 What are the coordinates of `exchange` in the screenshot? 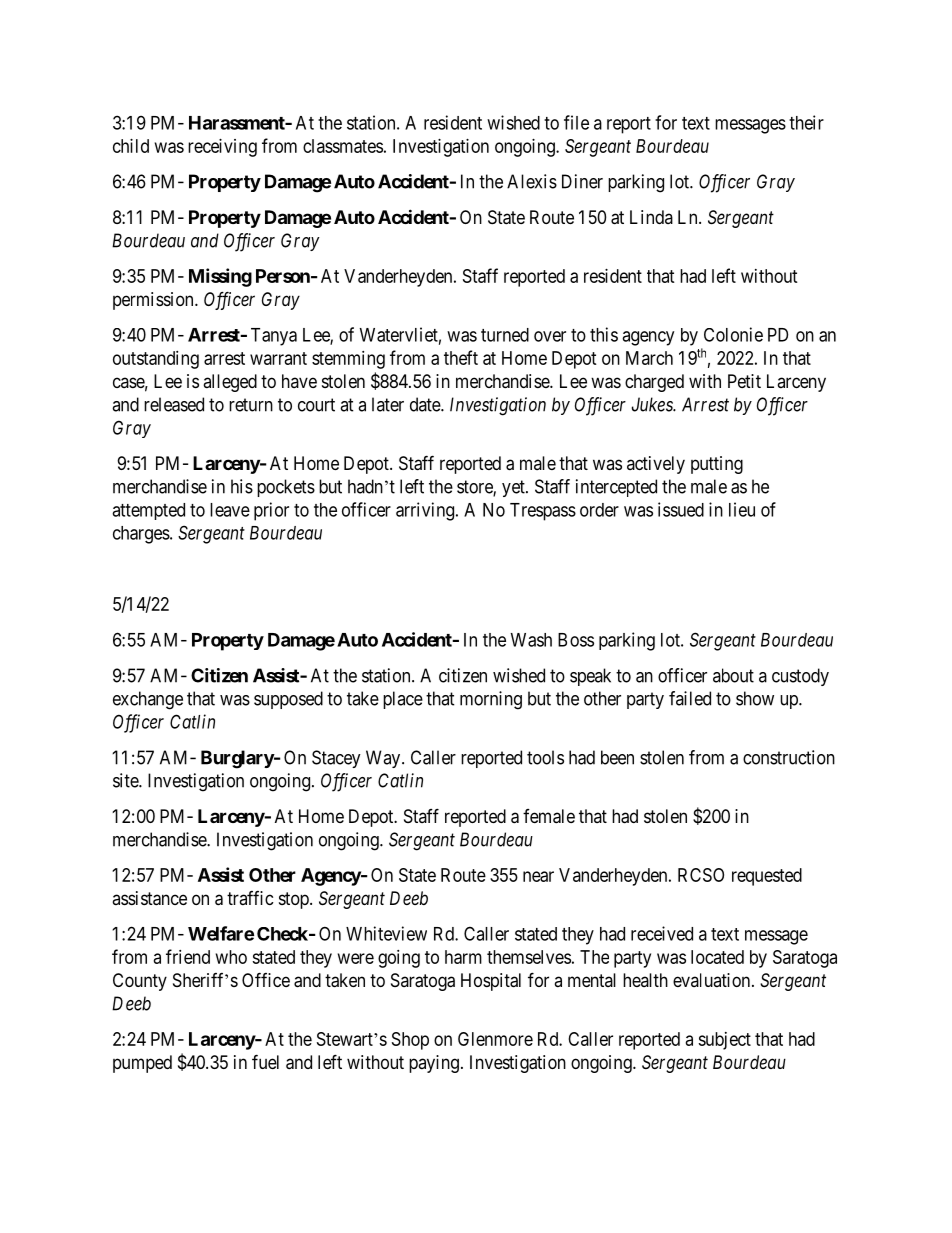 It's located at (148, 700).
